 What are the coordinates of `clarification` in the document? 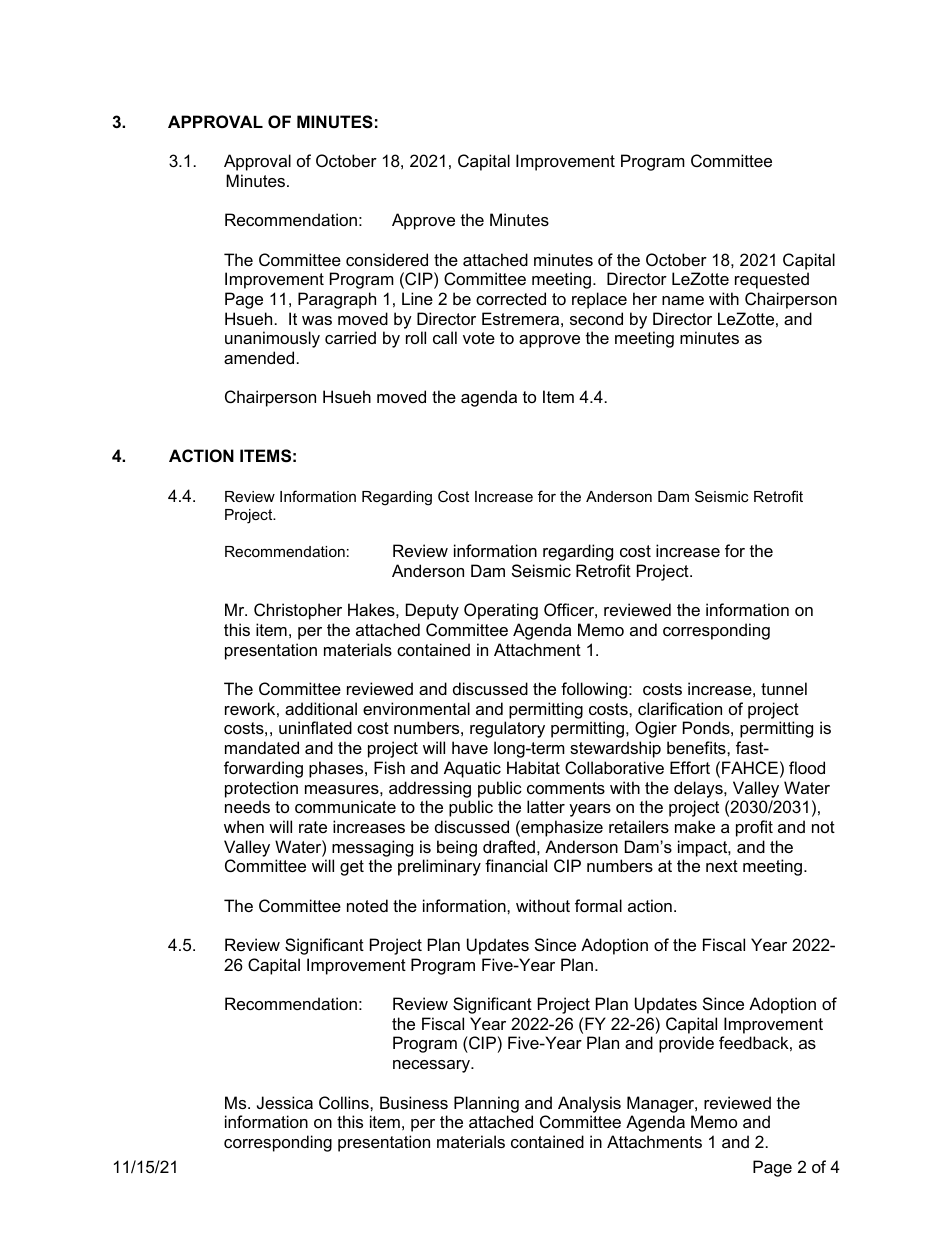 It's located at (680, 708).
